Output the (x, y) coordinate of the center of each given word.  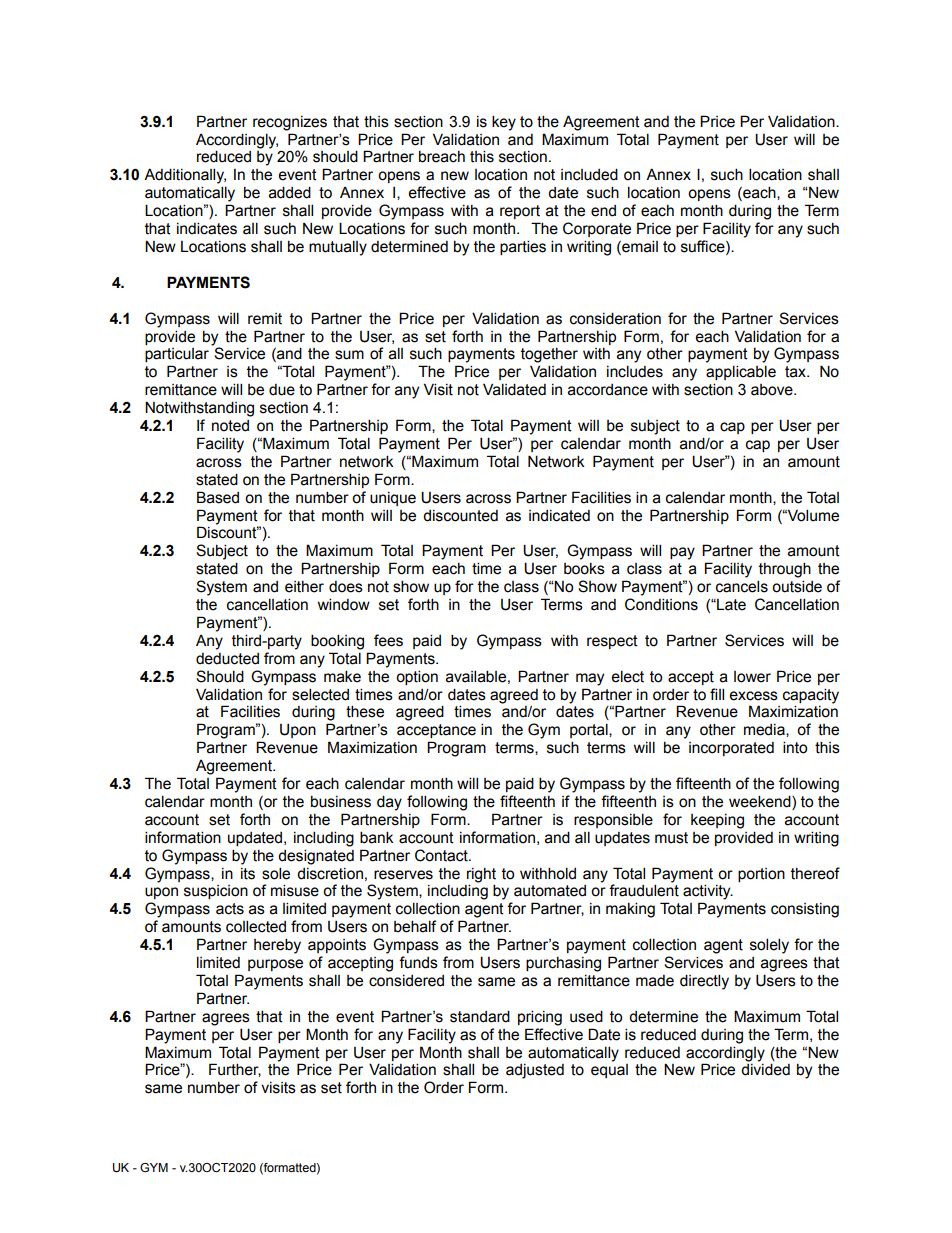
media (765, 730)
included (589, 174)
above (773, 390)
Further (235, 1070)
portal (590, 730)
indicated (559, 516)
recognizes (290, 123)
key (504, 123)
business (341, 801)
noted (230, 426)
